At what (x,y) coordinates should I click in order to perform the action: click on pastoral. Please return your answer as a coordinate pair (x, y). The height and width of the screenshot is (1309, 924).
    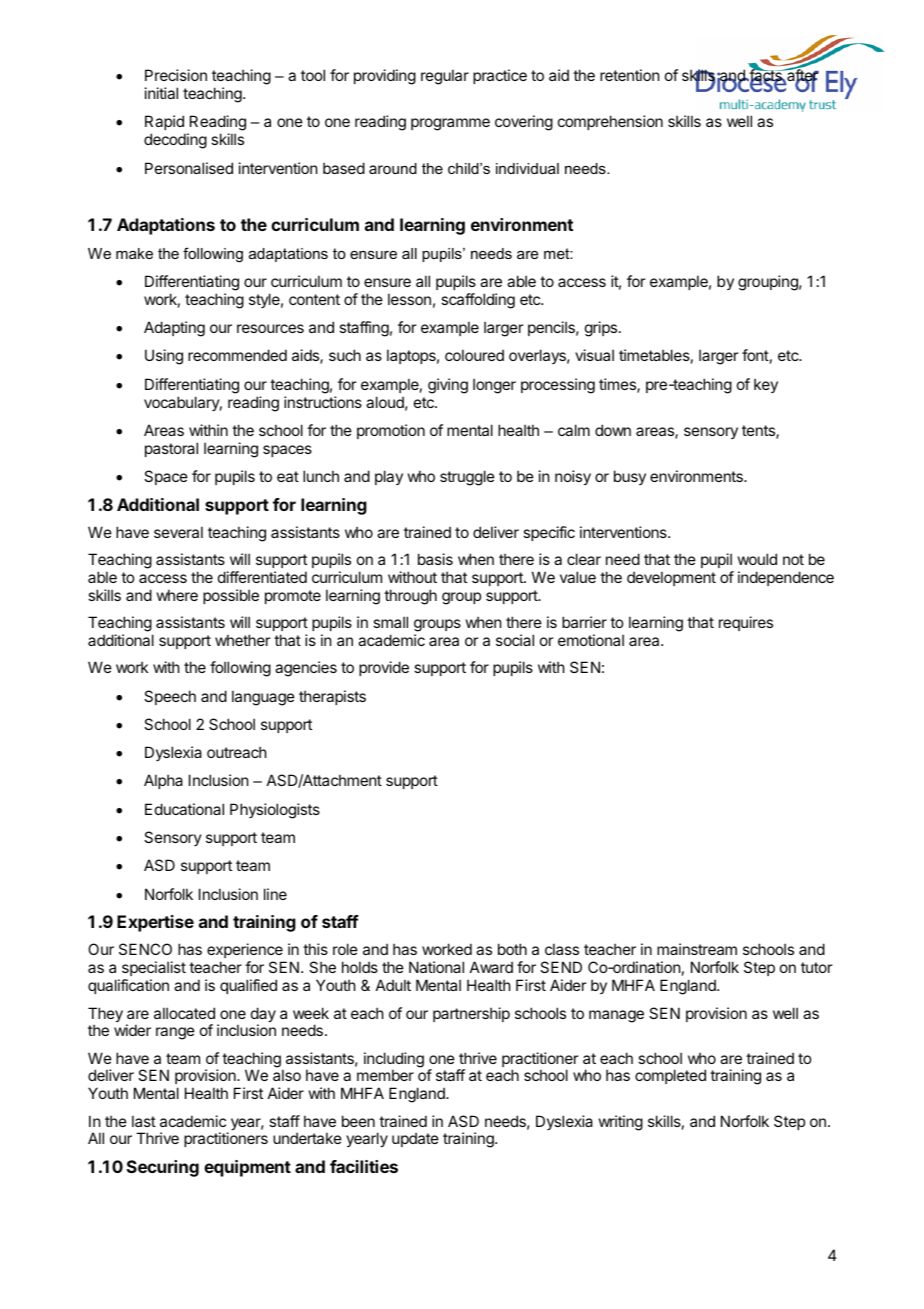
    Looking at the image, I should click on (171, 449).
